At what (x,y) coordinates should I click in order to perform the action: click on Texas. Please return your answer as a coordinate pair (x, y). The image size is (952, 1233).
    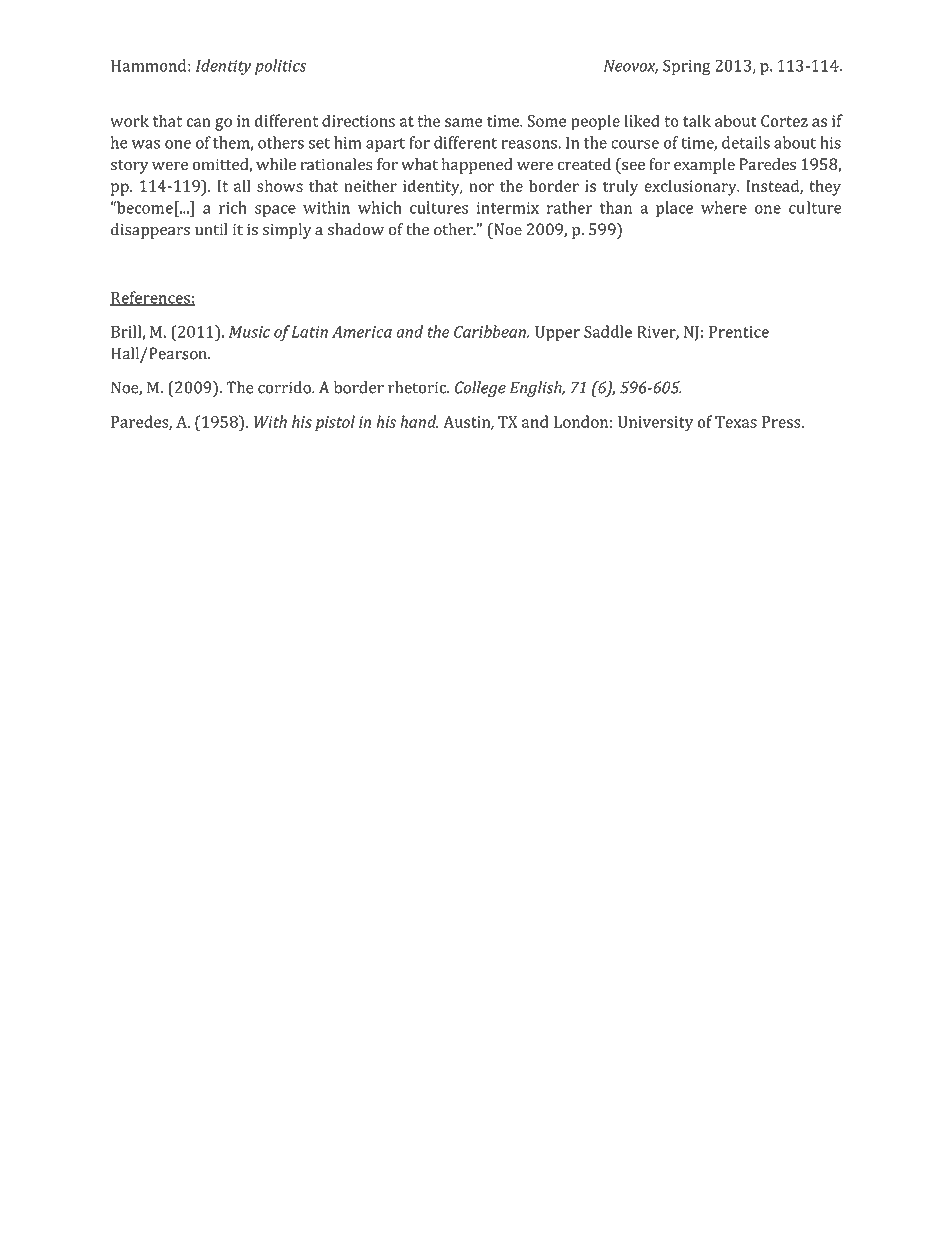
    Looking at the image, I should click on (736, 422).
